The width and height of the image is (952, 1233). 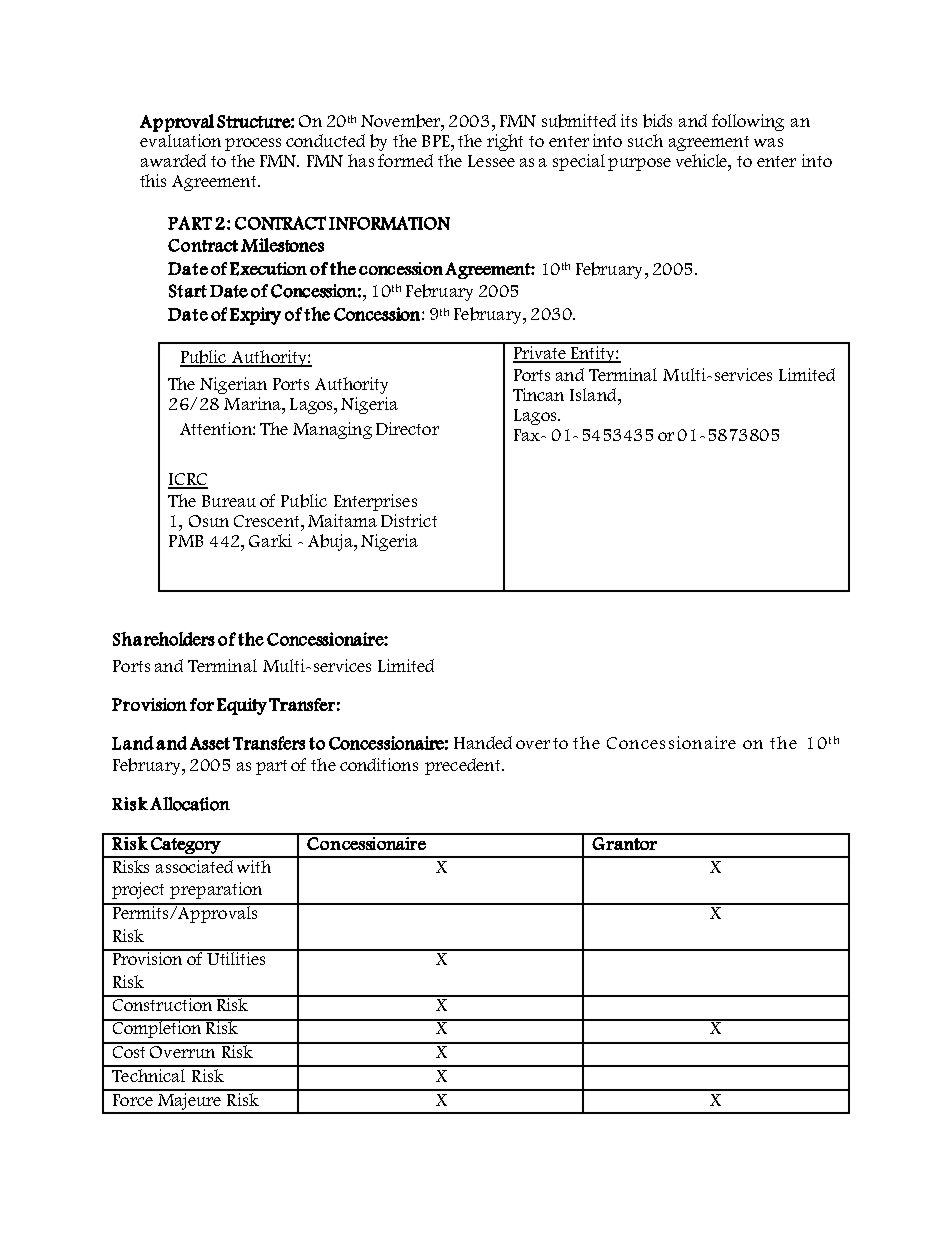 What do you see at coordinates (409, 520) in the image?
I see `District` at bounding box center [409, 520].
